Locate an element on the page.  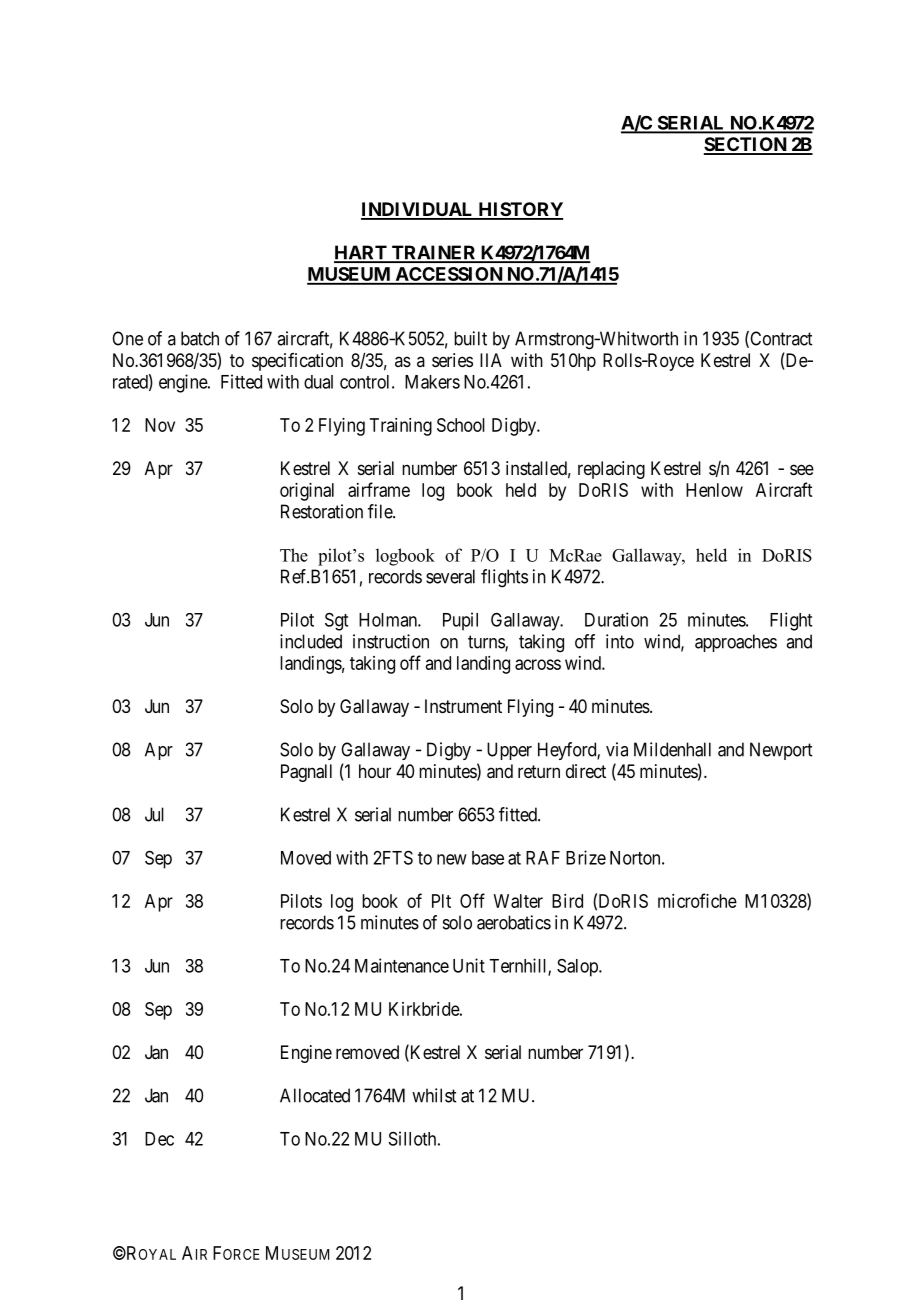
HART is located at coordinates (361, 253).
